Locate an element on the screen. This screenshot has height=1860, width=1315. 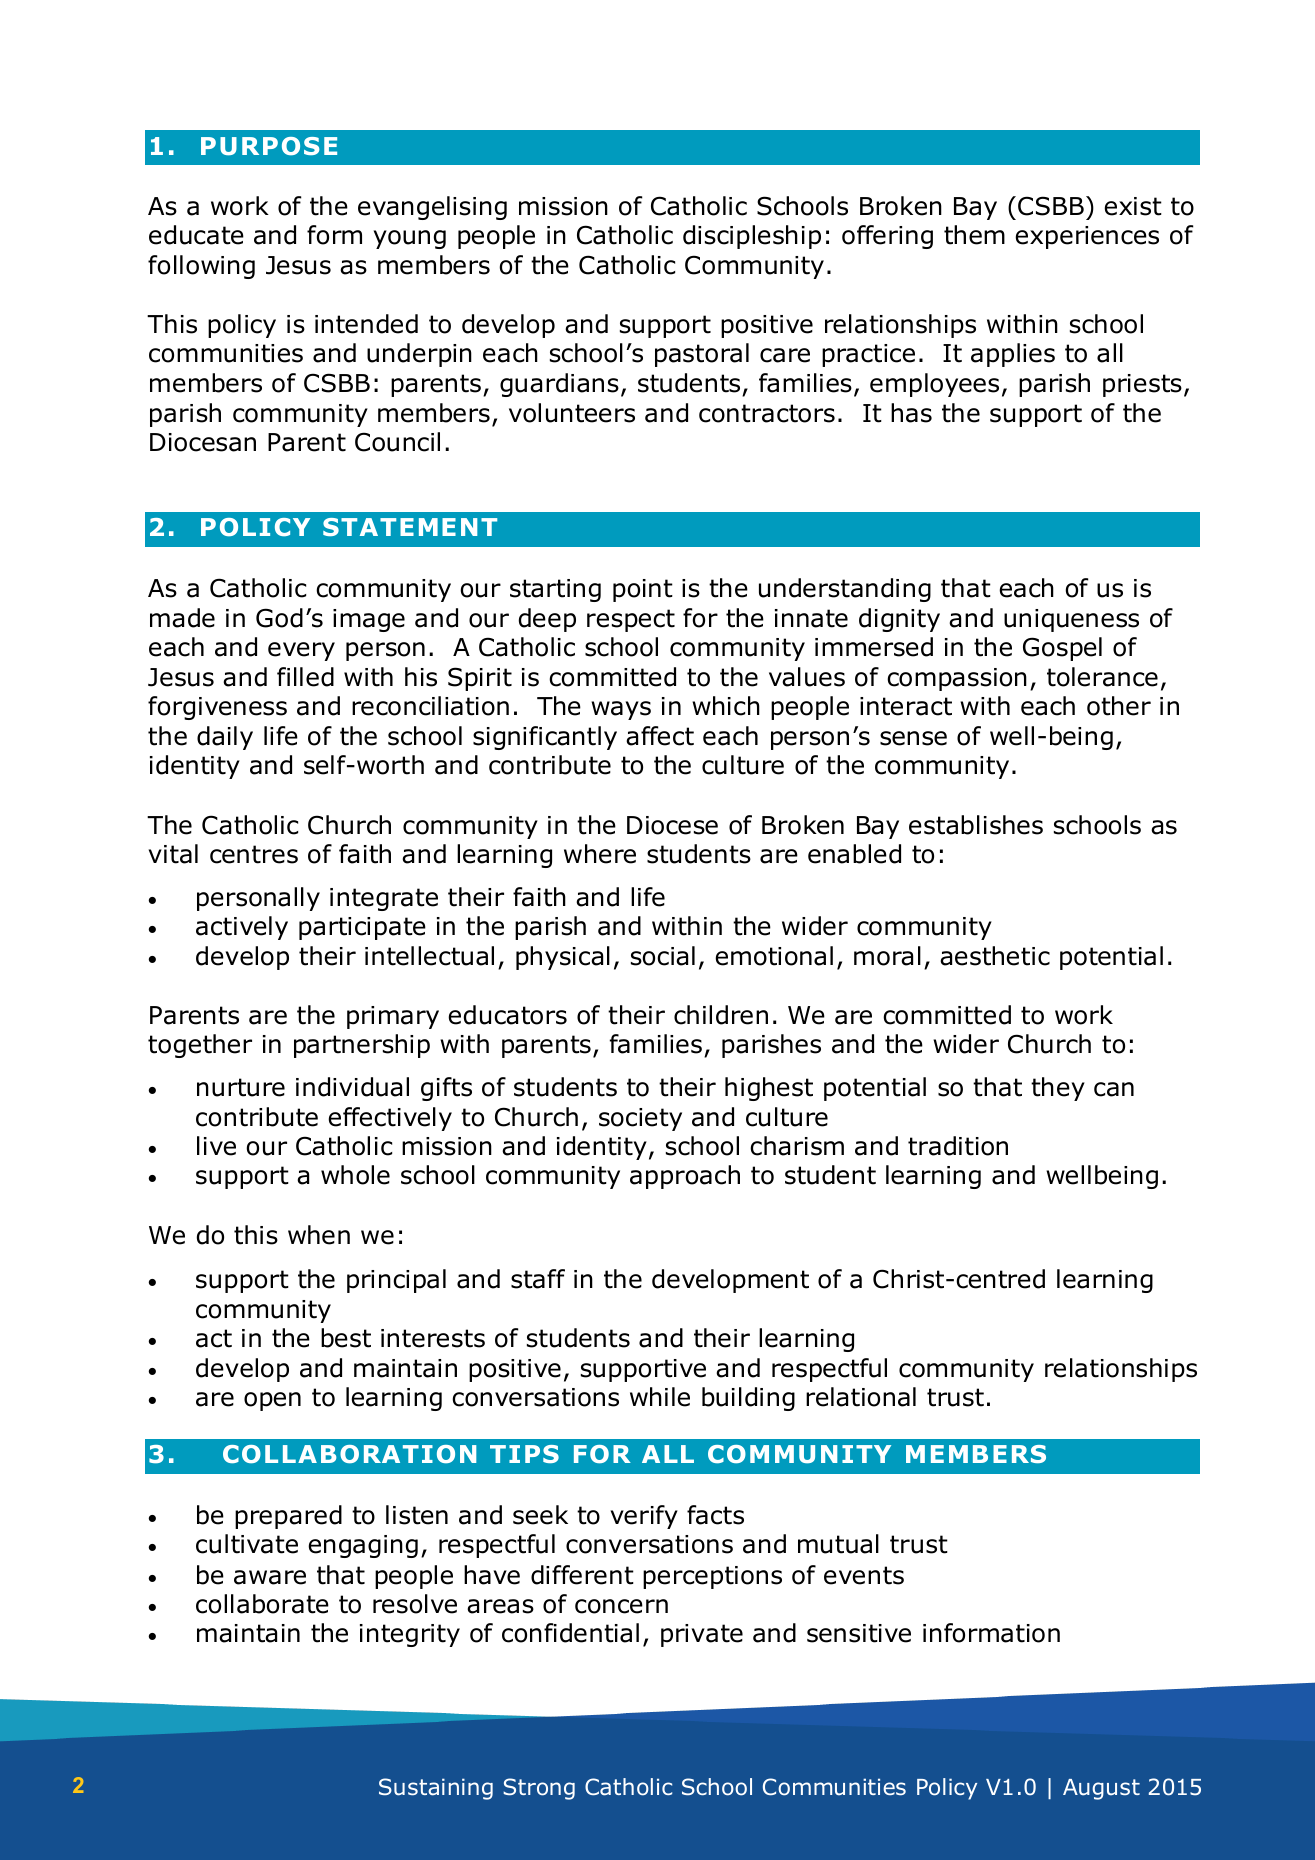
them is located at coordinates (974, 235).
